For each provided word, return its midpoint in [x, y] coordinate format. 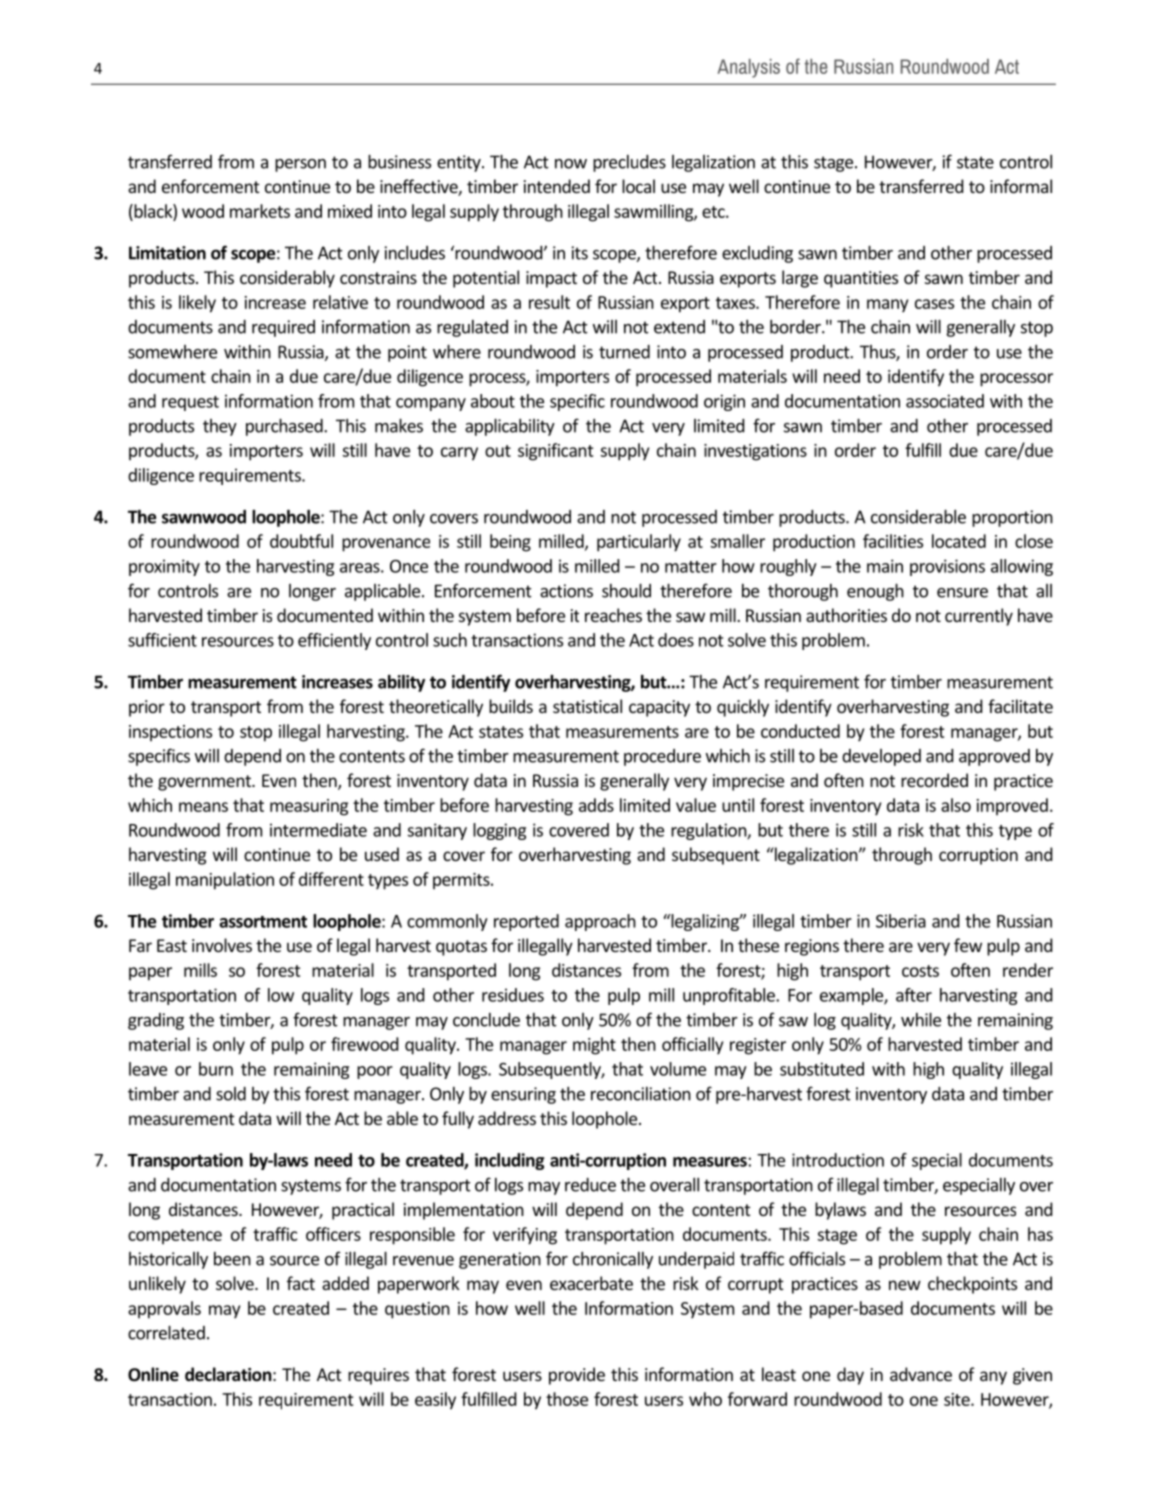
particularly [639, 543]
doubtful [301, 541]
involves [222, 945]
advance [921, 1374]
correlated [166, 1332]
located [959, 541]
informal [1021, 186]
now [571, 164]
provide [577, 1376]
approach [600, 922]
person [300, 165]
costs [920, 971]
